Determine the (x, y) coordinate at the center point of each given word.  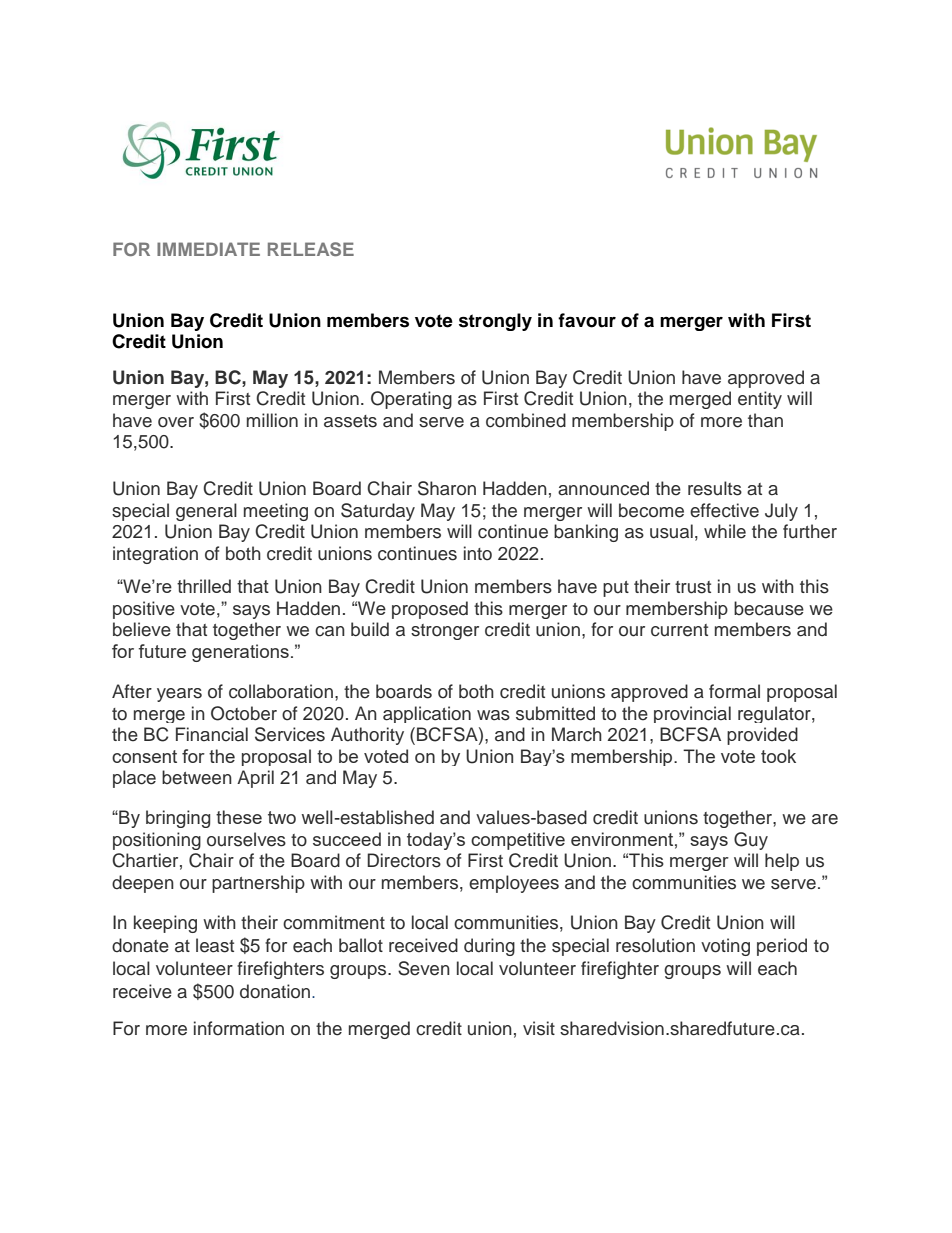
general (206, 512)
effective (724, 510)
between (197, 777)
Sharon (447, 488)
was (493, 715)
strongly (495, 322)
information (239, 1028)
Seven (424, 968)
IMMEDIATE (208, 249)
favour (587, 320)
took (778, 756)
